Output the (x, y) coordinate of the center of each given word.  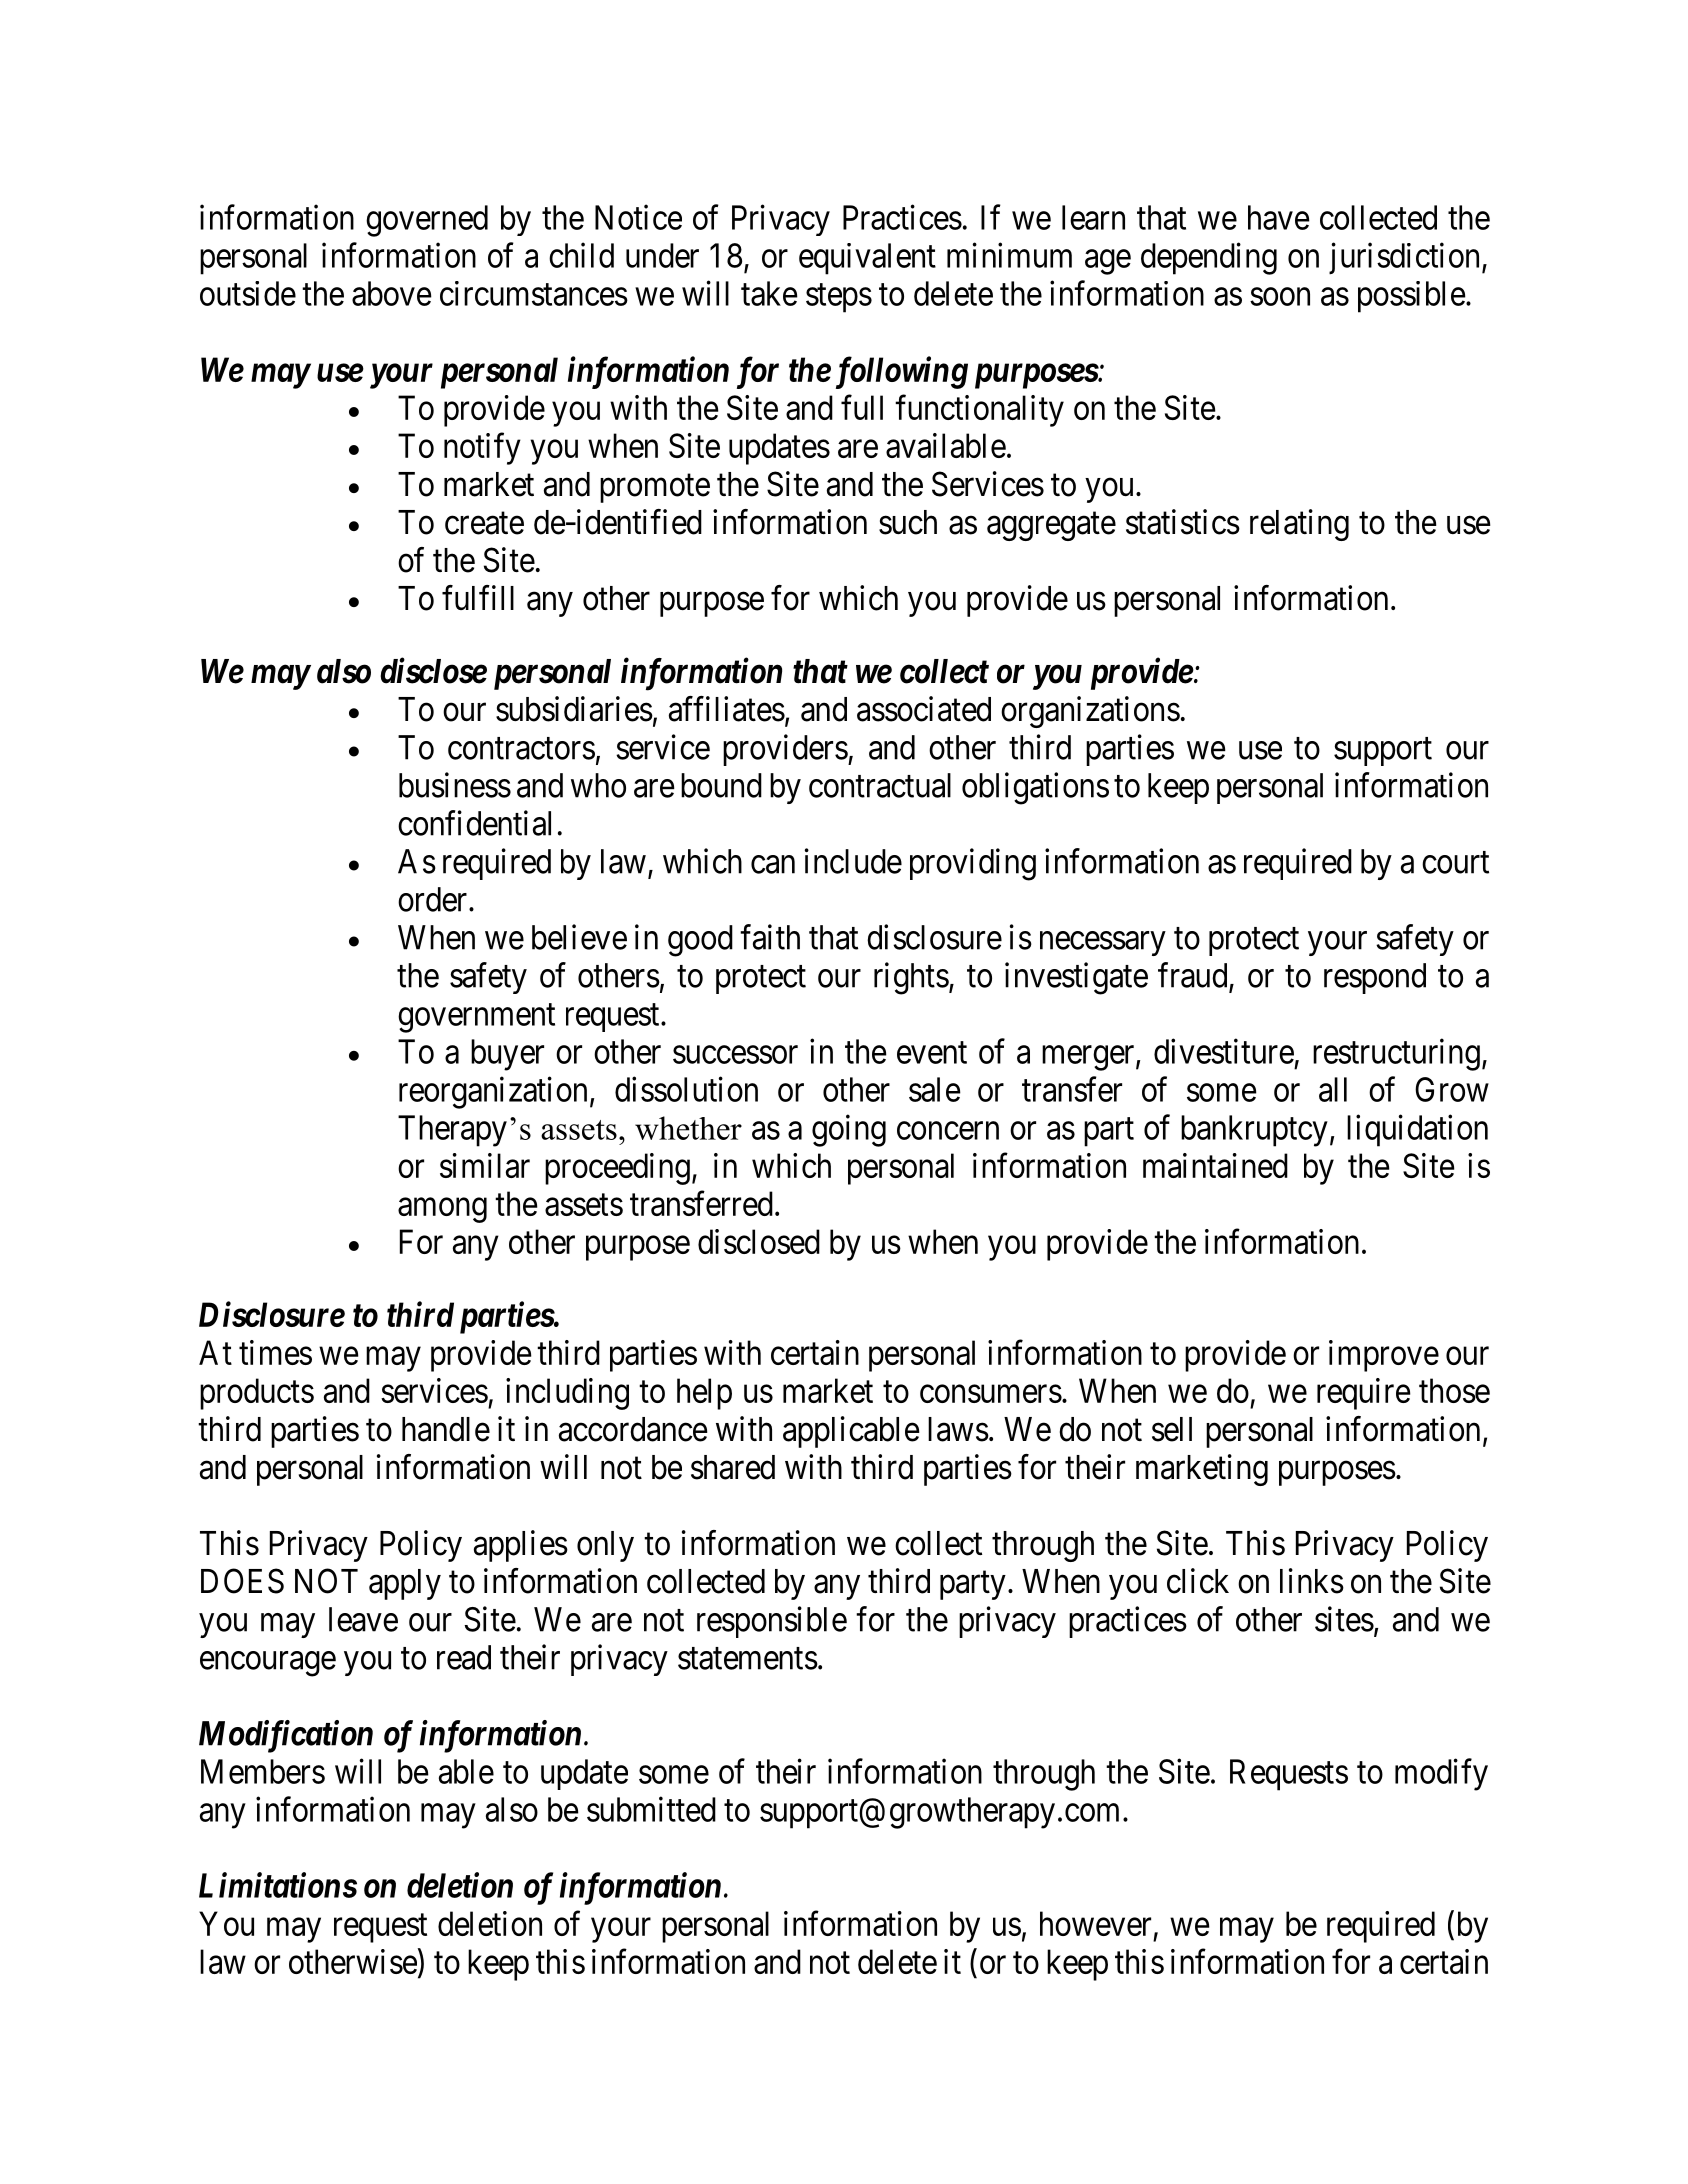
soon (1280, 297)
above (392, 293)
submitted (651, 1809)
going (849, 1130)
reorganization (493, 1092)
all (1333, 1089)
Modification (286, 1736)
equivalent (867, 259)
